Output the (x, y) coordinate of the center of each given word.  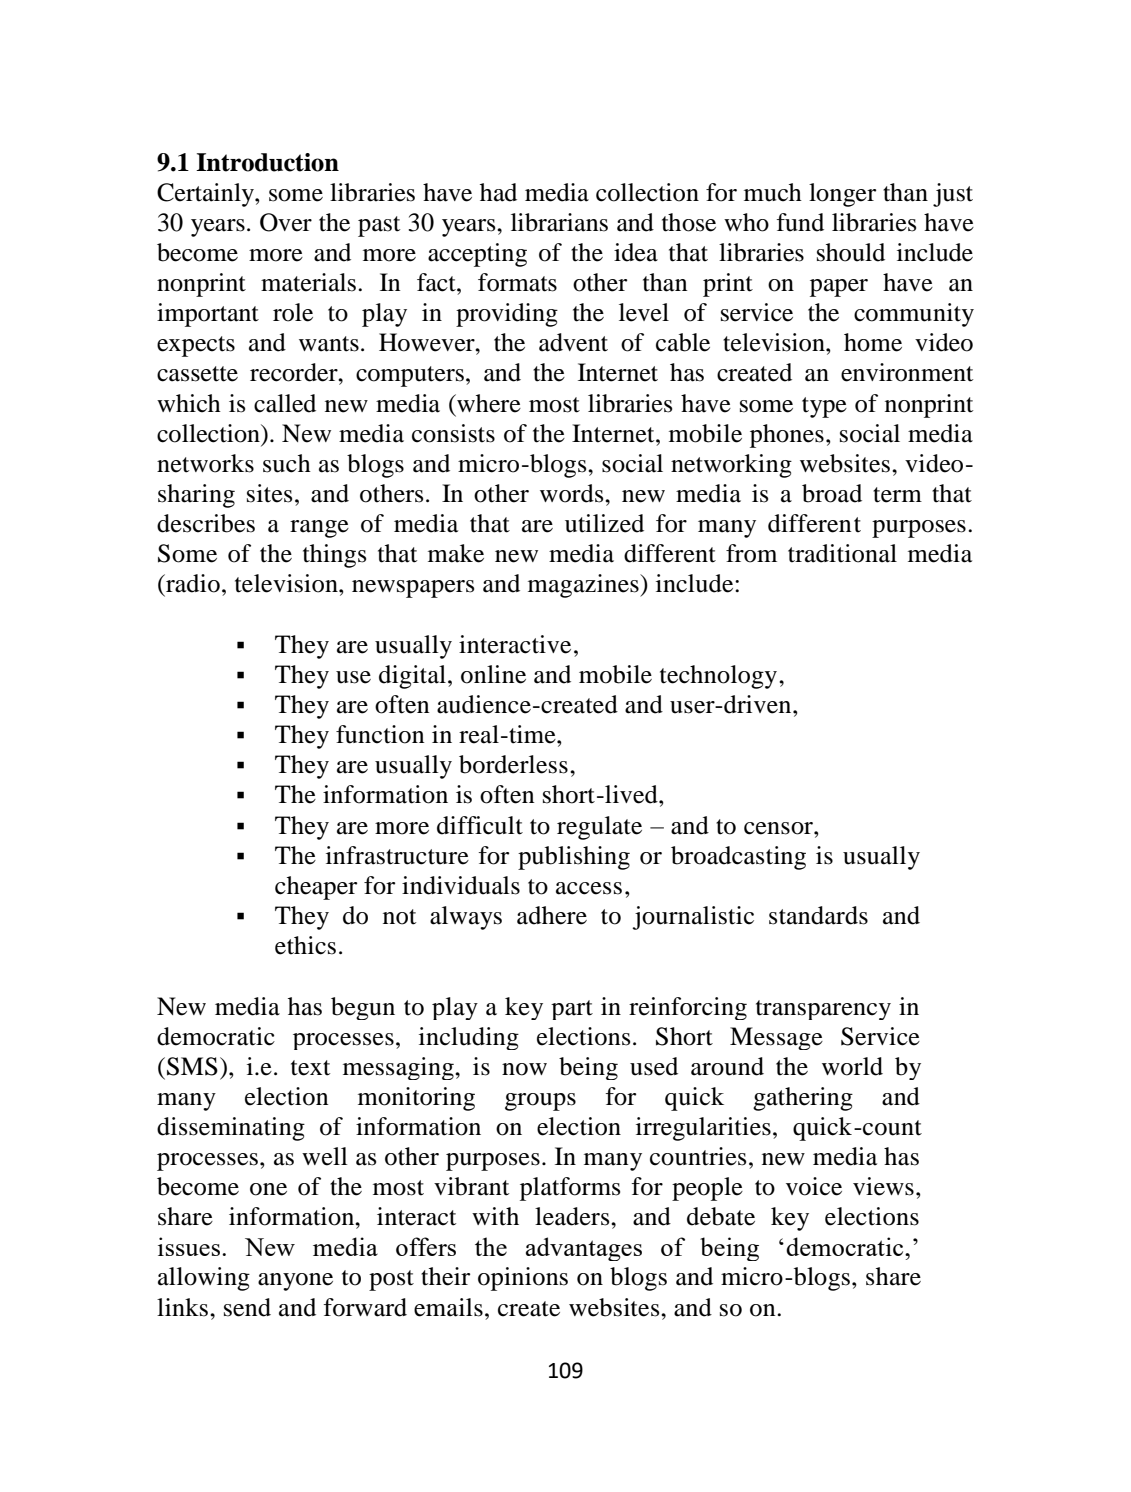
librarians (559, 222)
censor (779, 828)
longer (842, 195)
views (883, 1186)
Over (286, 222)
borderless (513, 764)
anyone (295, 1282)
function (380, 734)
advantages (584, 1249)
